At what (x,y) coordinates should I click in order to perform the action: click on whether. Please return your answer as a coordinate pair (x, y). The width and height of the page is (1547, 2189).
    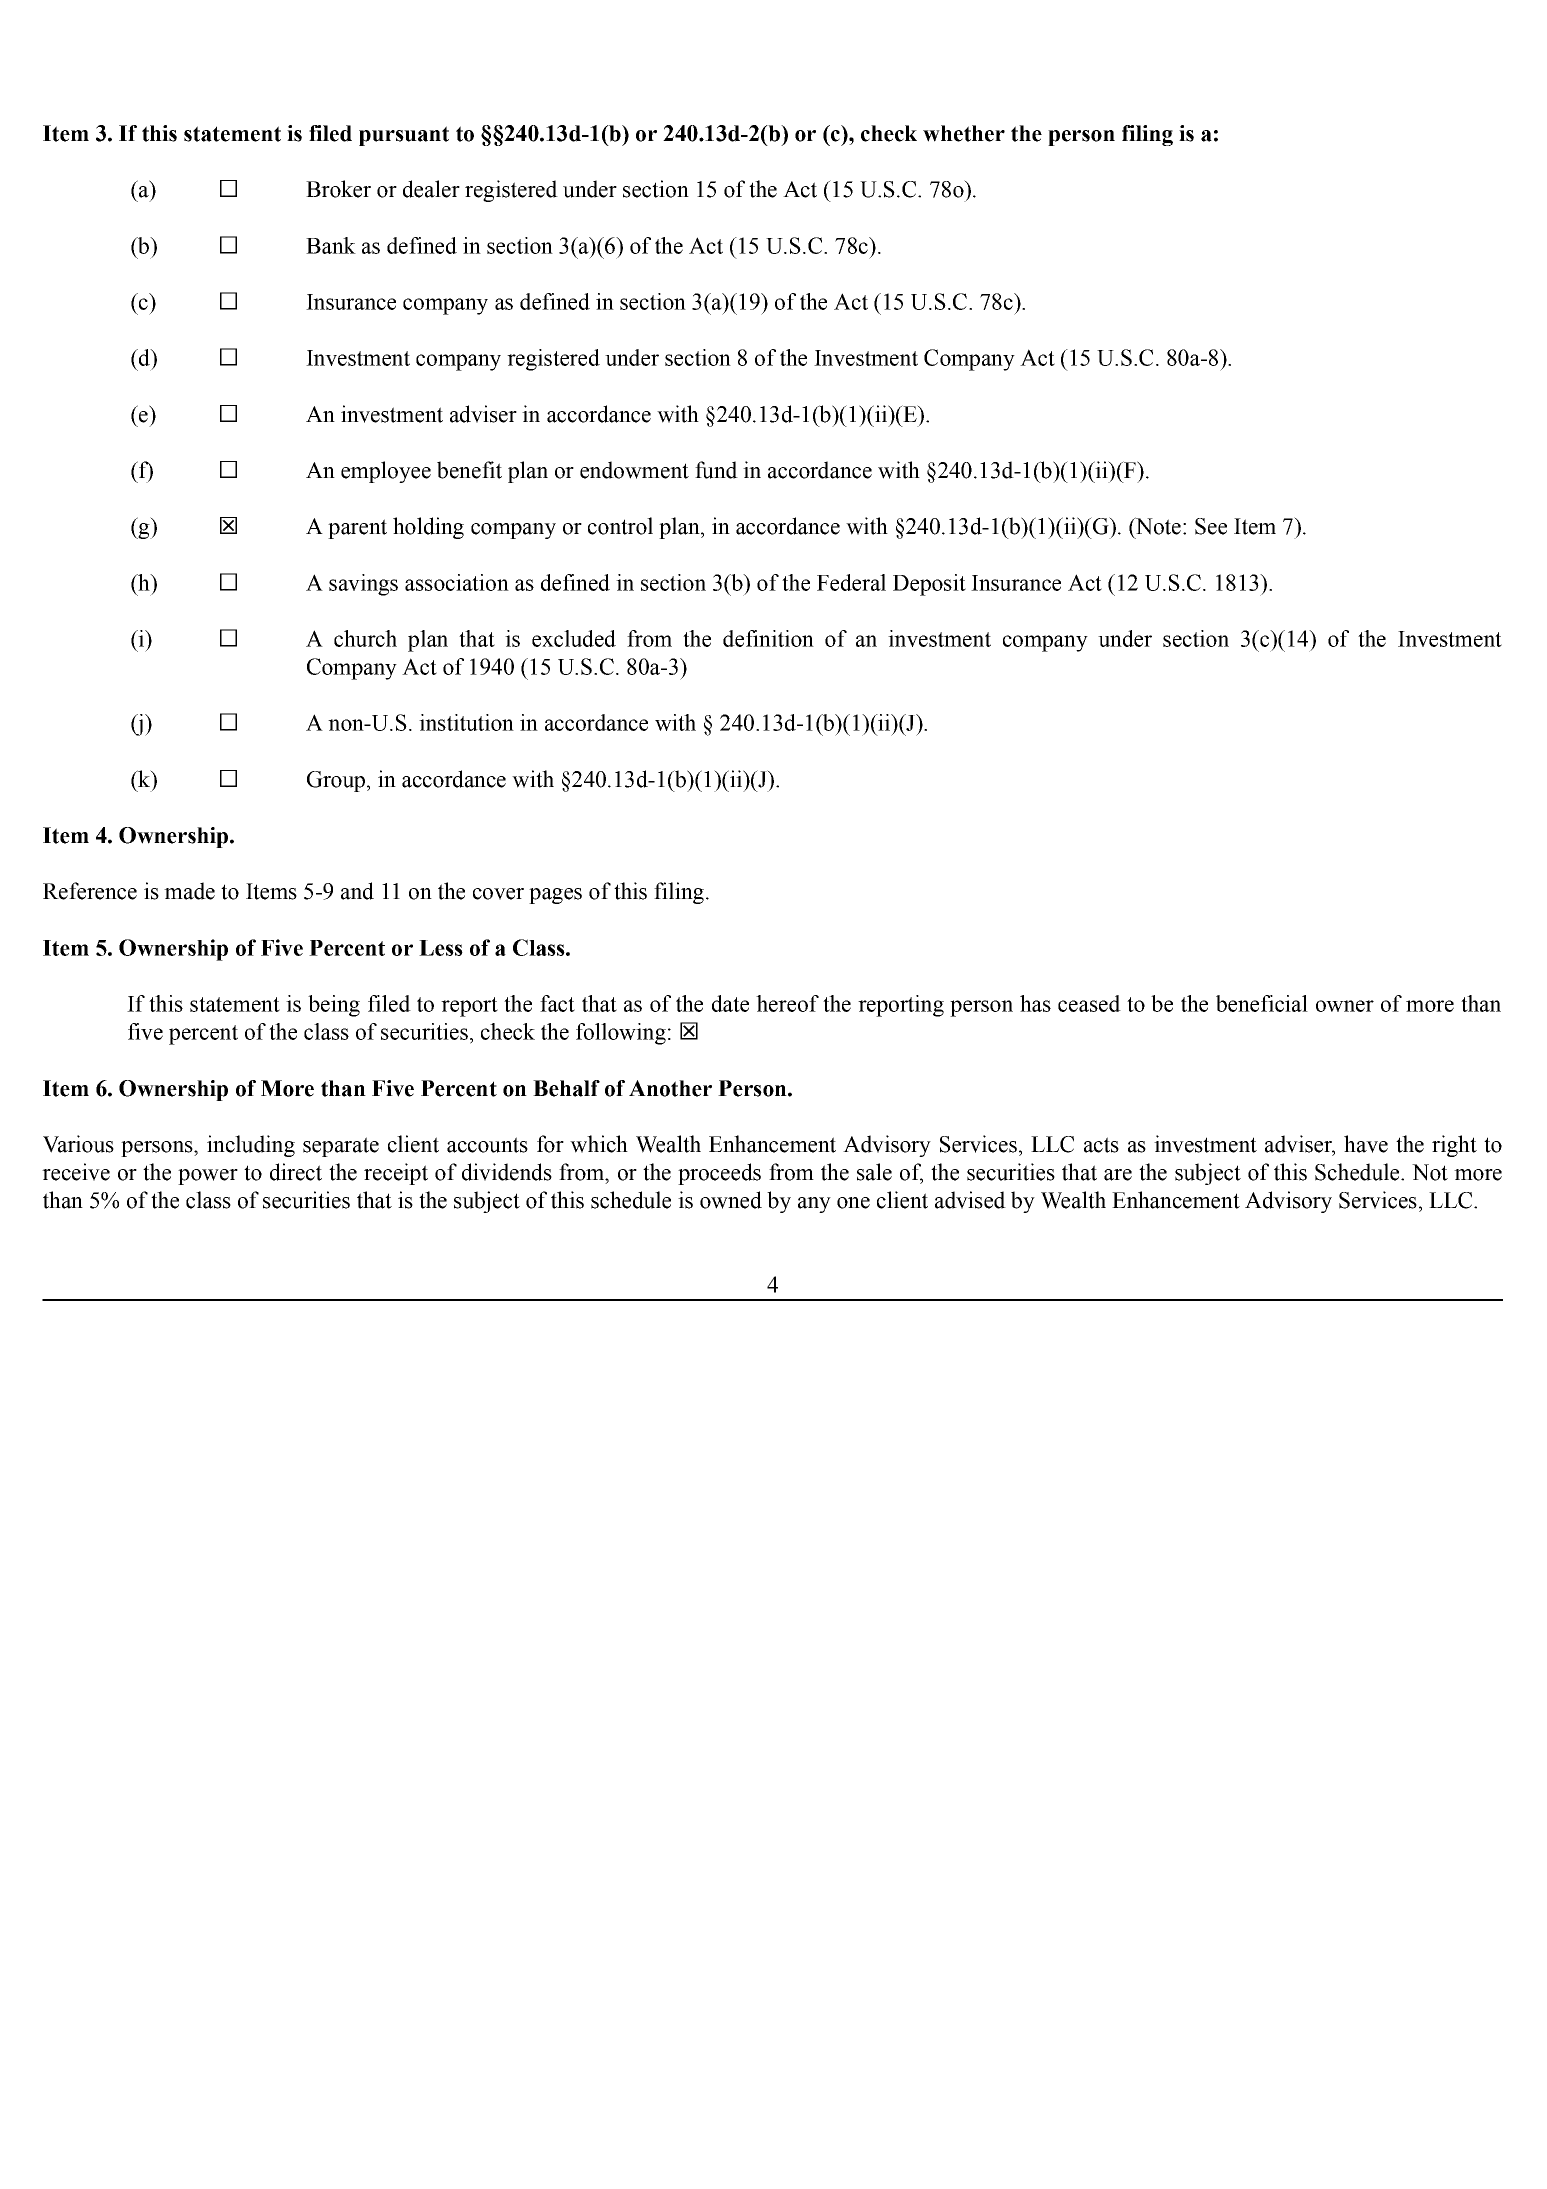
    Looking at the image, I should click on (964, 133).
